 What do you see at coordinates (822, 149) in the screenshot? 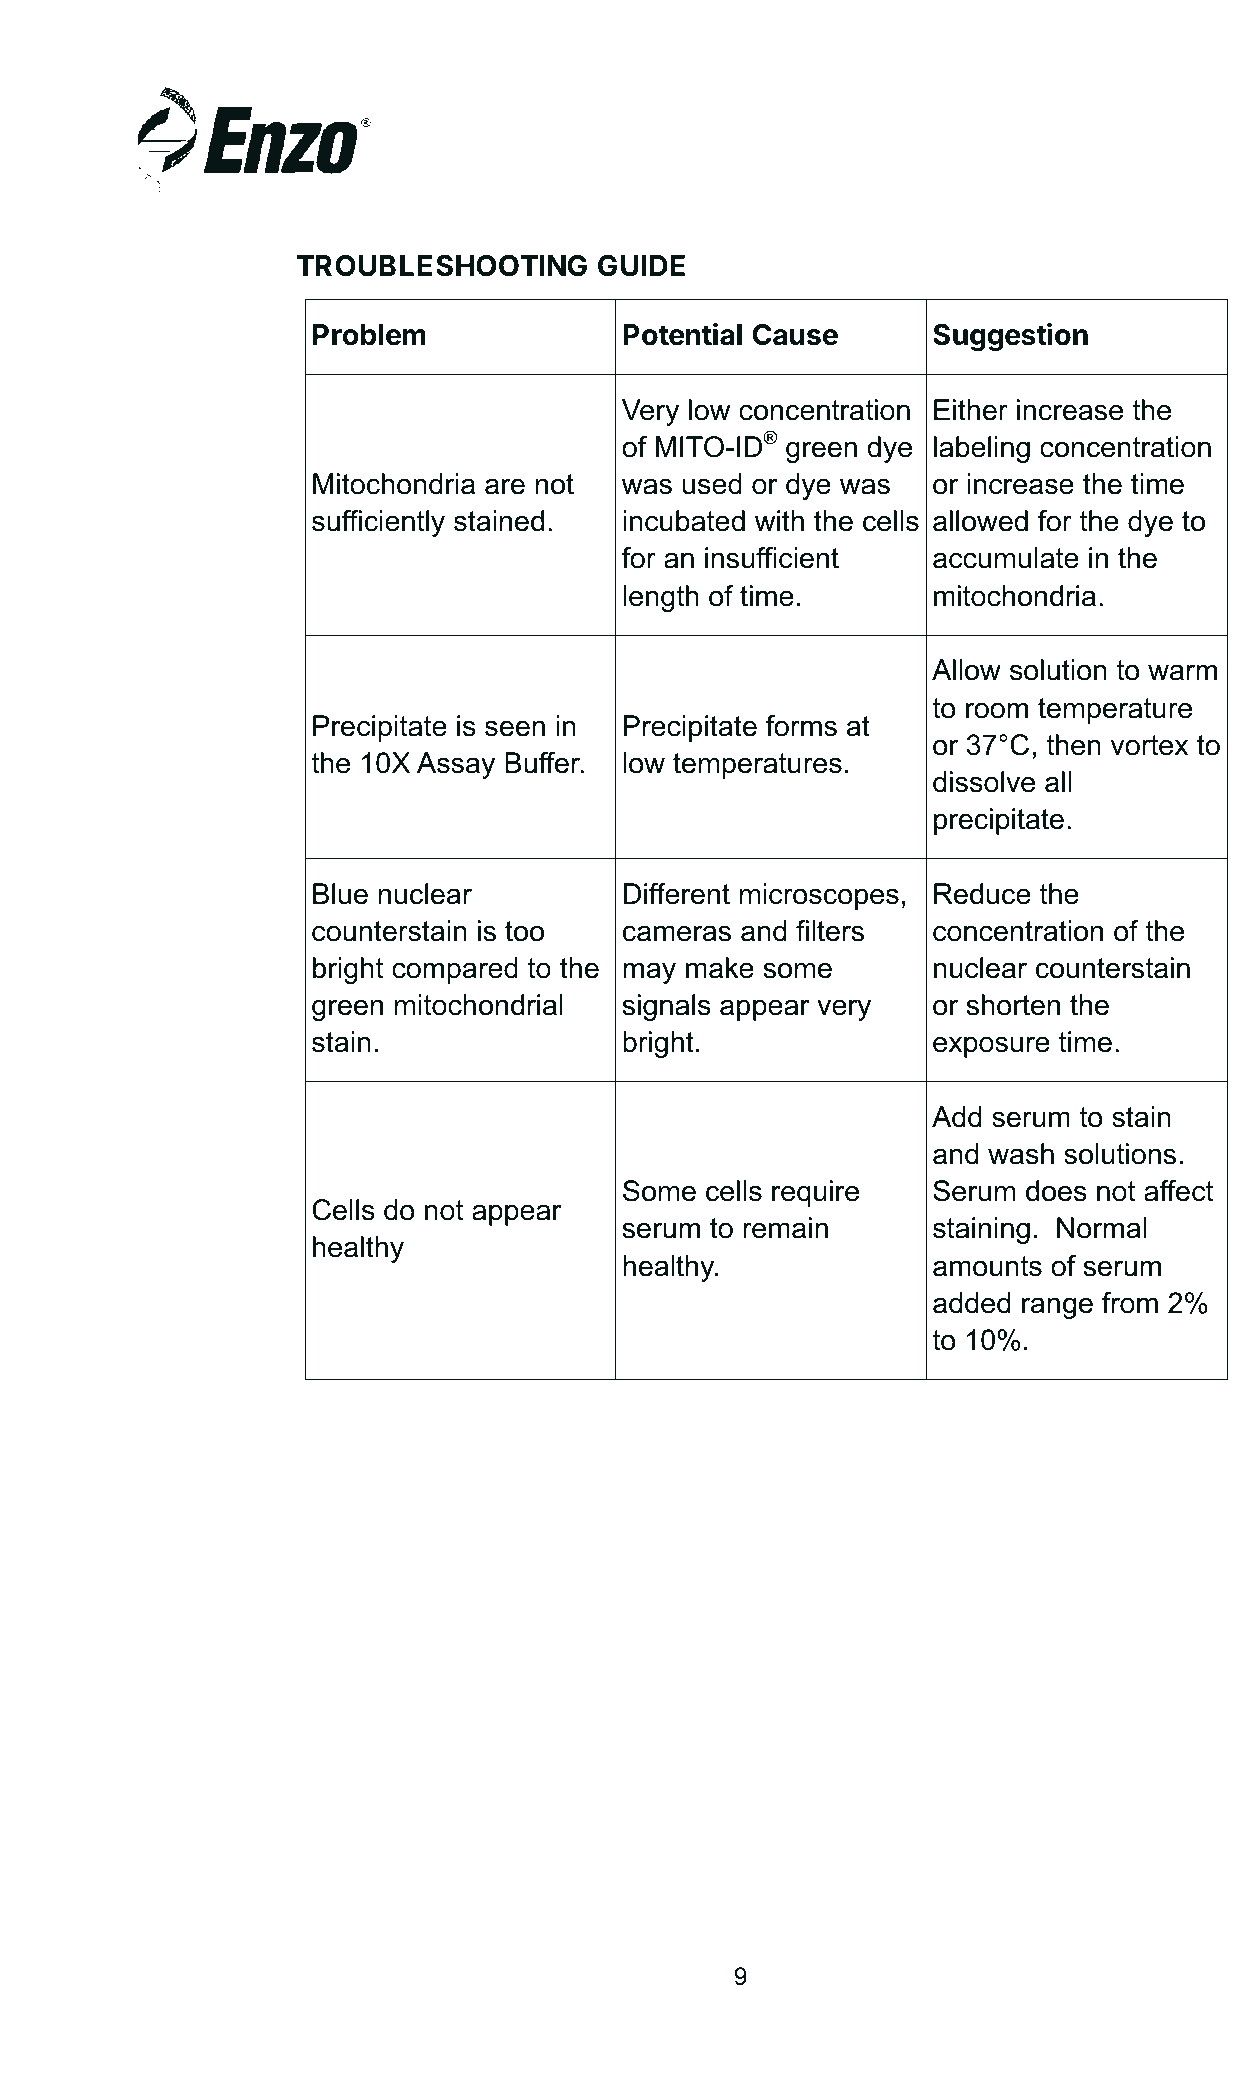
I see `Product` at bounding box center [822, 149].
